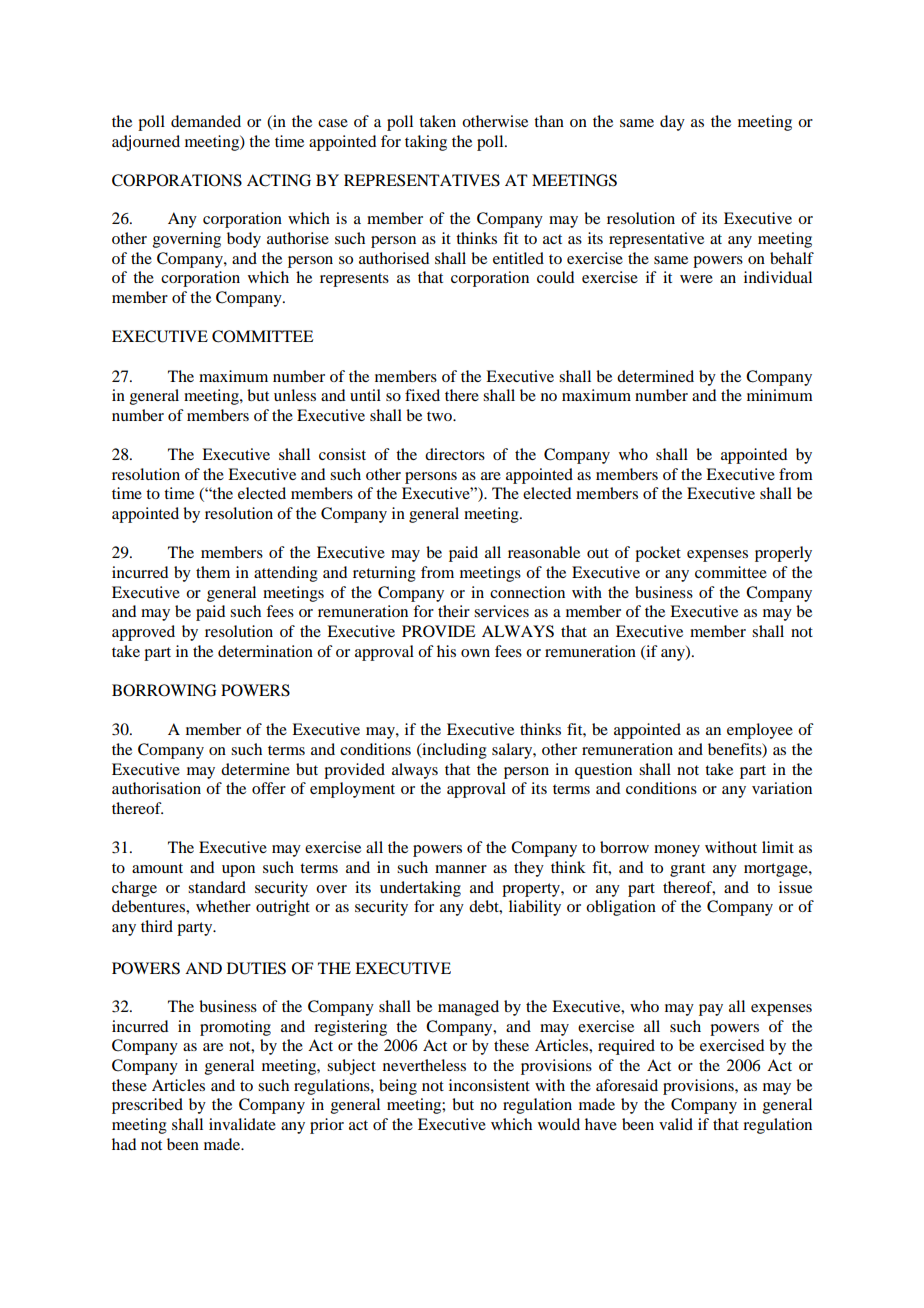  Describe the element at coordinates (549, 121) in the document. I see `than` at that location.
